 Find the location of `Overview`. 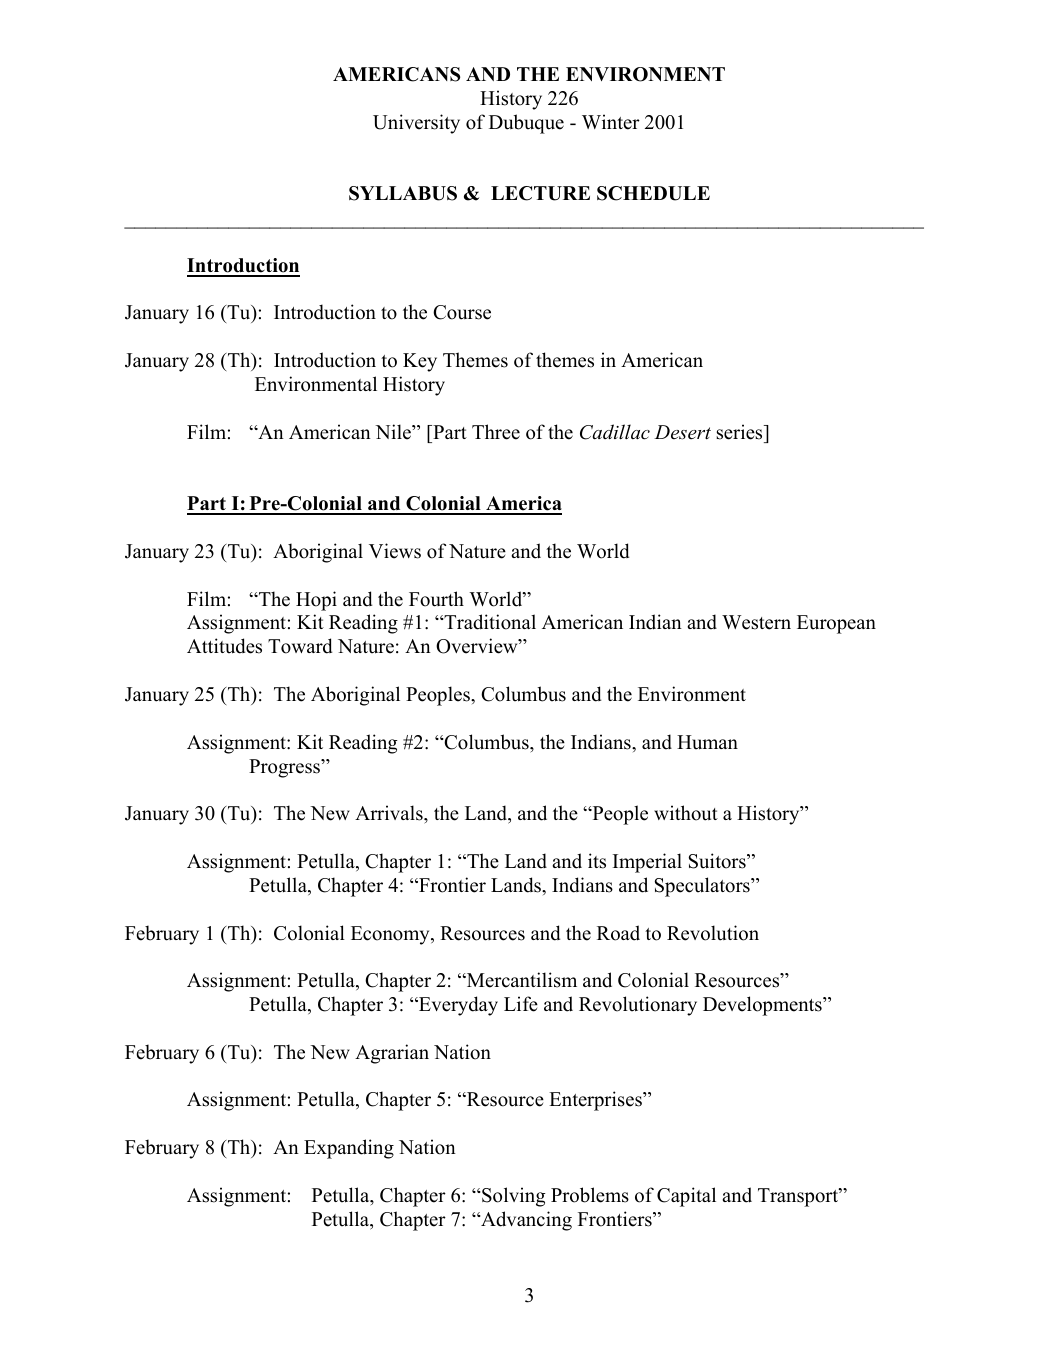

Overview is located at coordinates (478, 646).
